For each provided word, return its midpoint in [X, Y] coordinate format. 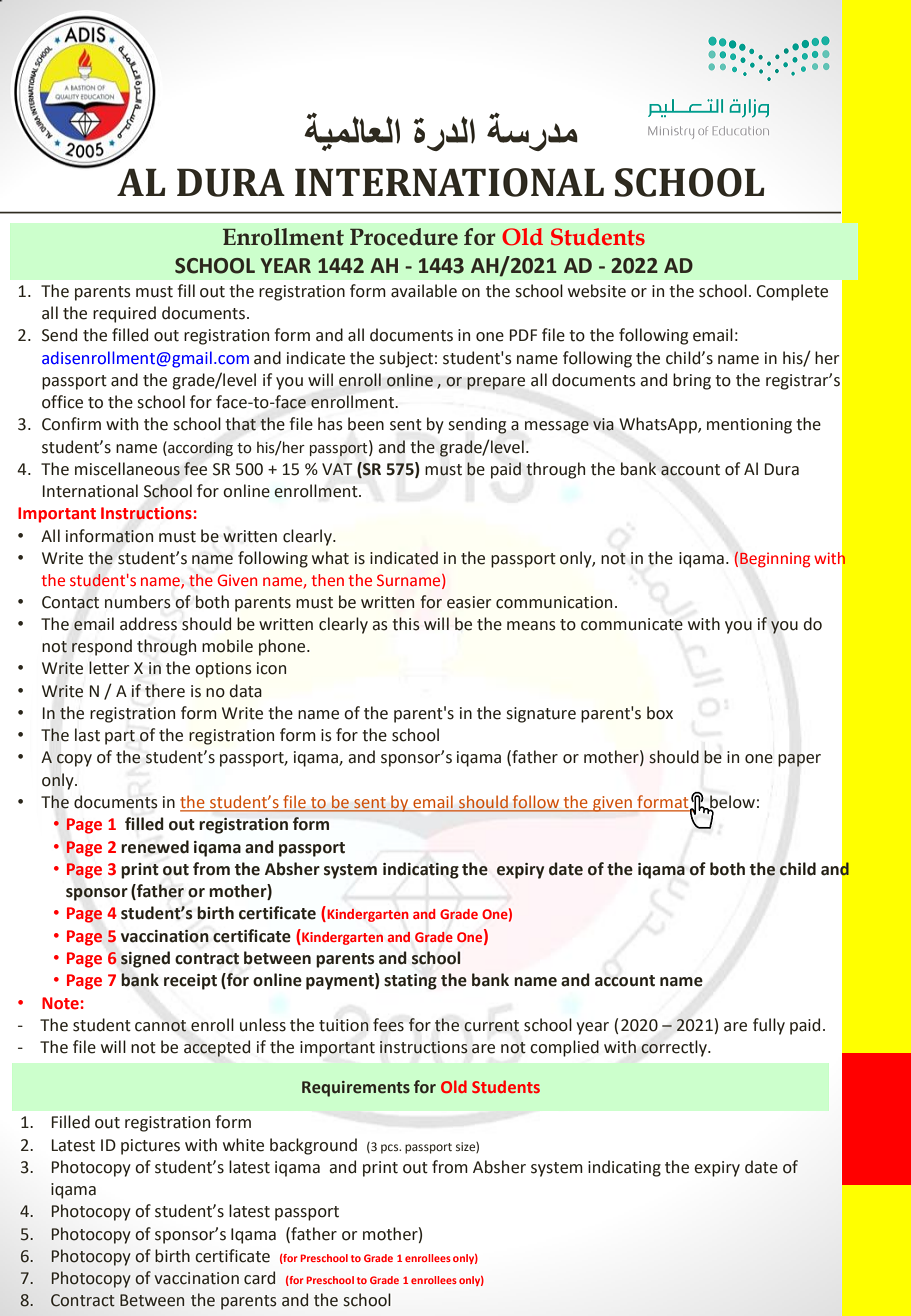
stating [410, 982]
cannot [160, 1026]
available [424, 291]
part [120, 737]
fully [769, 1026]
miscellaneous [127, 469]
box [660, 713]
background [313, 1146]
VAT [337, 469]
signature [541, 715]
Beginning [775, 560]
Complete [792, 292]
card [259, 1278]
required [124, 314]
